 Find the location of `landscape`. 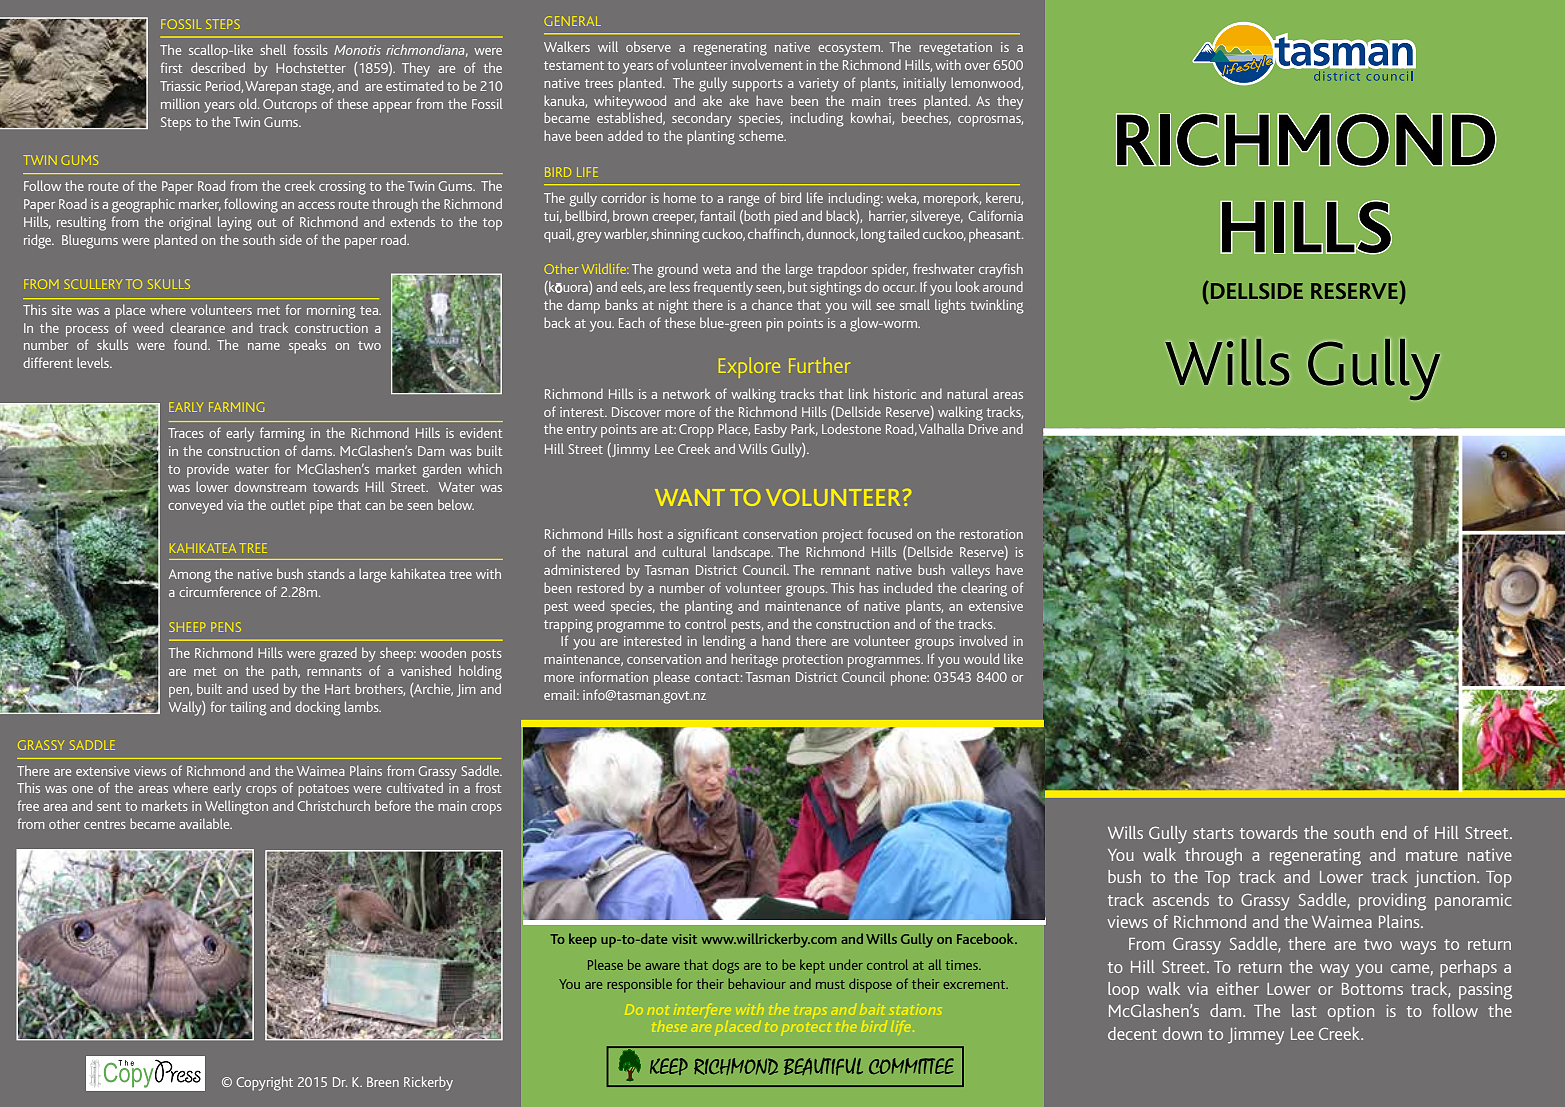

landscape is located at coordinates (743, 553).
